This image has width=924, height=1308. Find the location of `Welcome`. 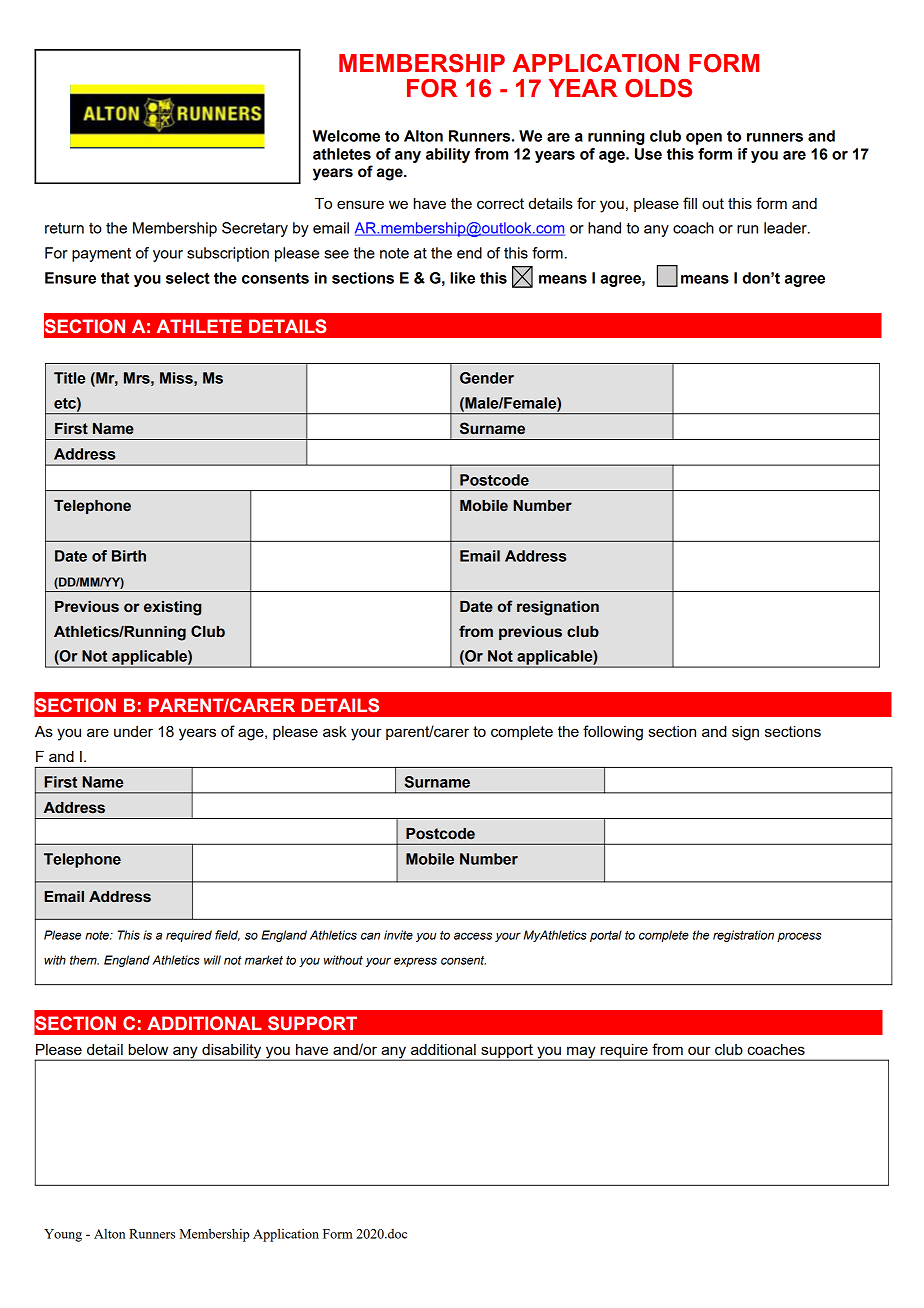

Welcome is located at coordinates (346, 136).
